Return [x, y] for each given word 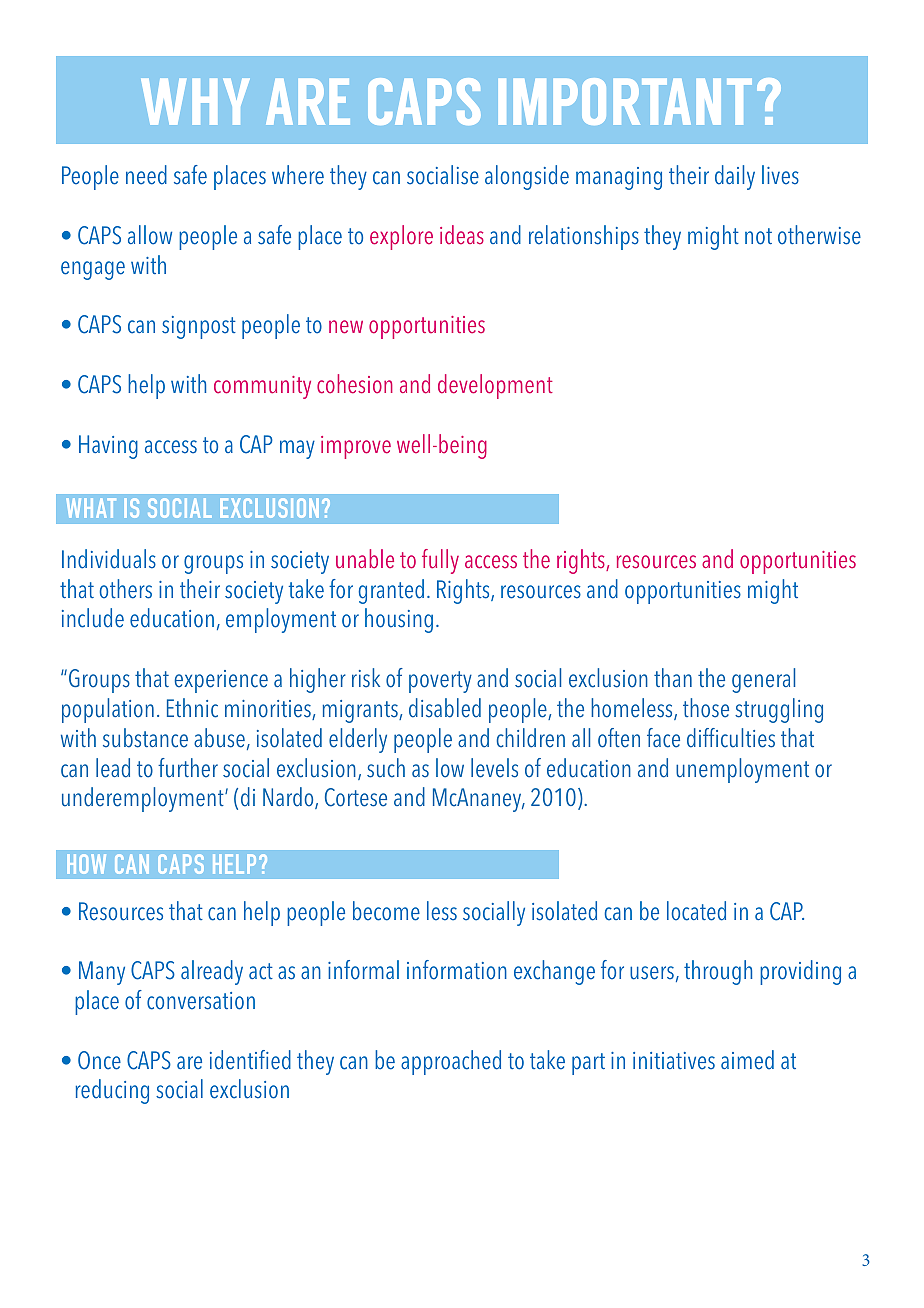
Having [108, 447]
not [758, 236]
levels [494, 768]
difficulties [731, 738]
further [188, 768]
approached [451, 1062]
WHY [195, 102]
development [495, 386]
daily [735, 177]
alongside [527, 177]
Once [99, 1060]
